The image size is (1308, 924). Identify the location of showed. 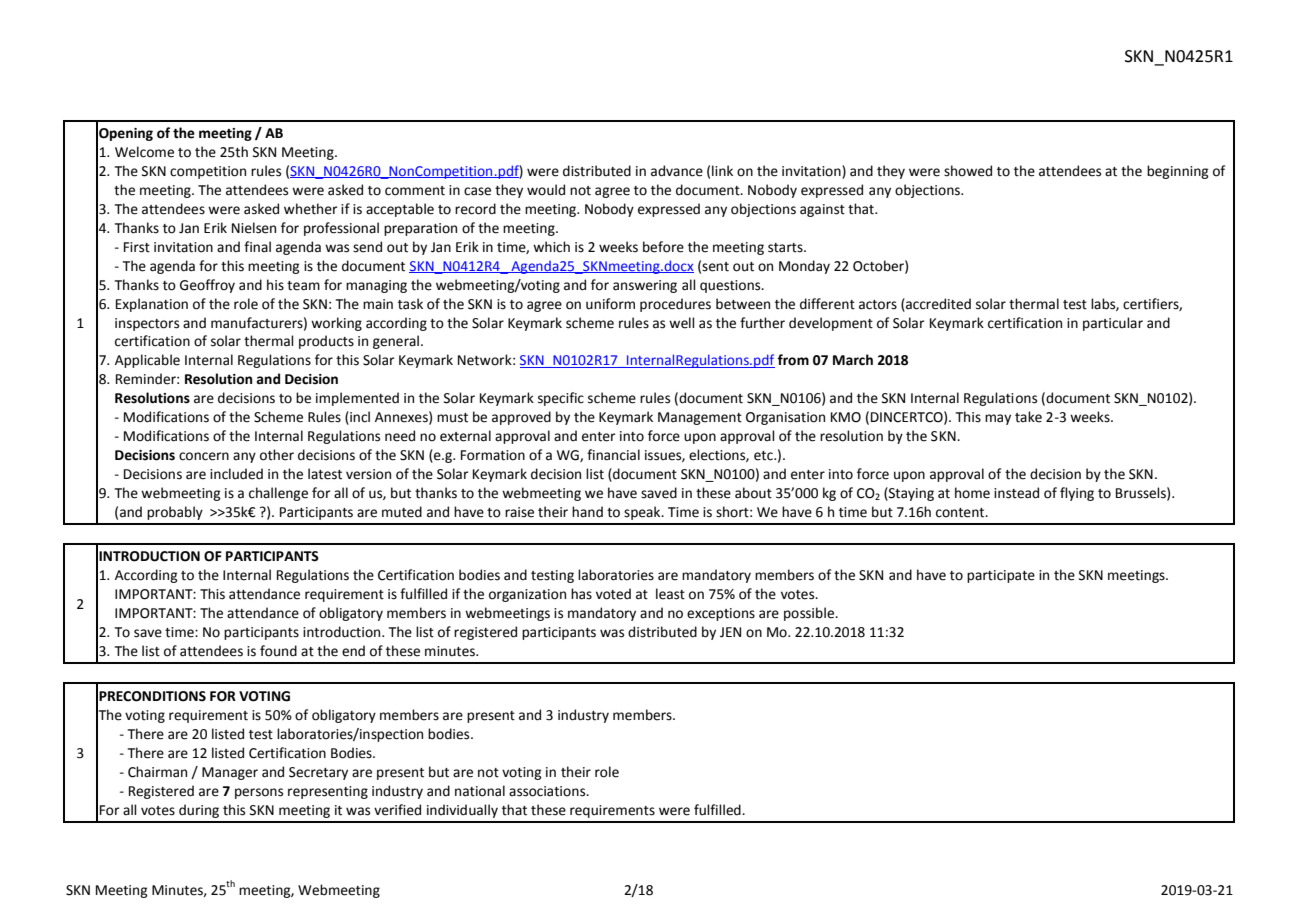
(968, 171).
